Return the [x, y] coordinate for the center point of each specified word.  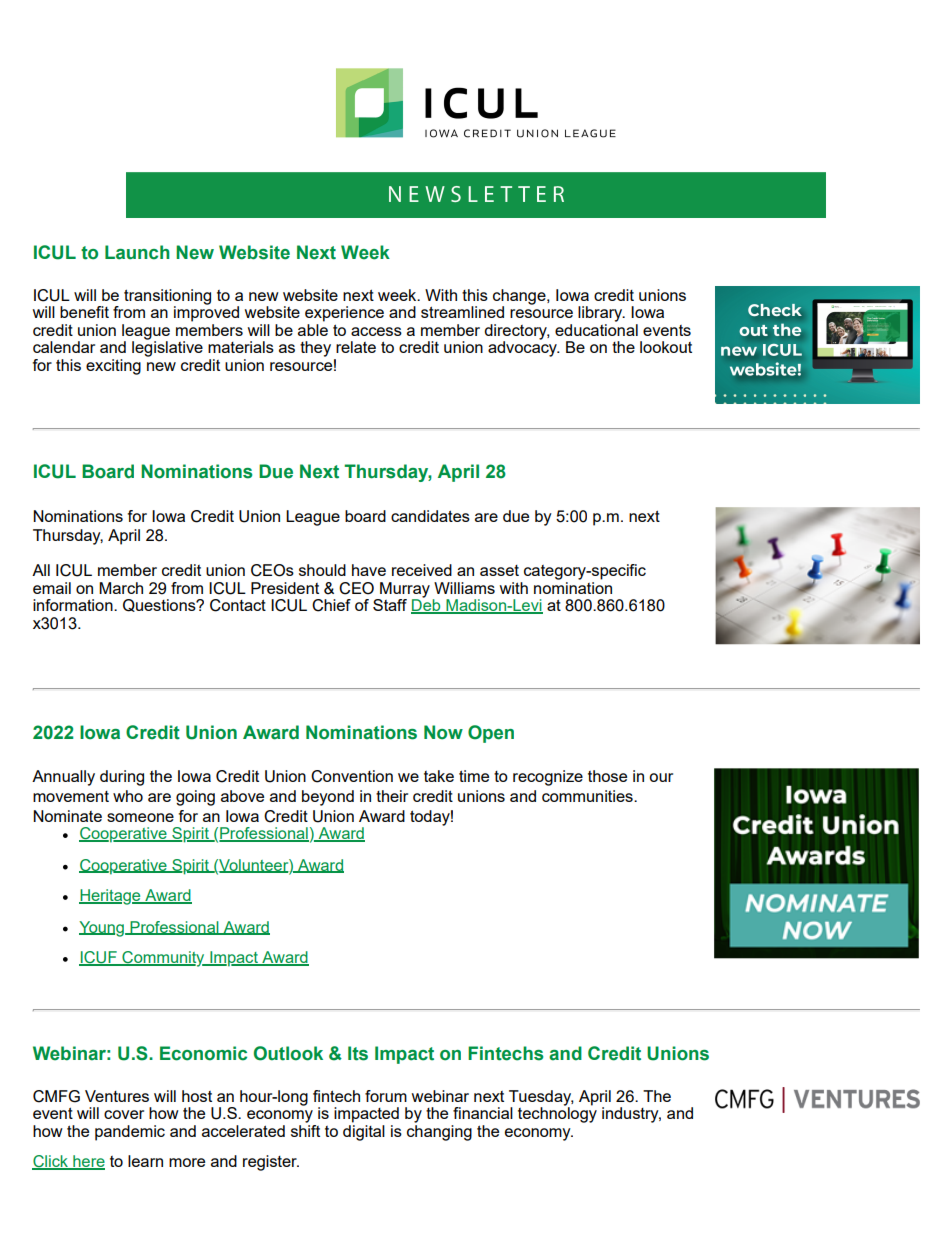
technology [557, 1114]
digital [364, 1133]
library [601, 314]
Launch [137, 252]
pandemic [130, 1133]
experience [344, 314]
